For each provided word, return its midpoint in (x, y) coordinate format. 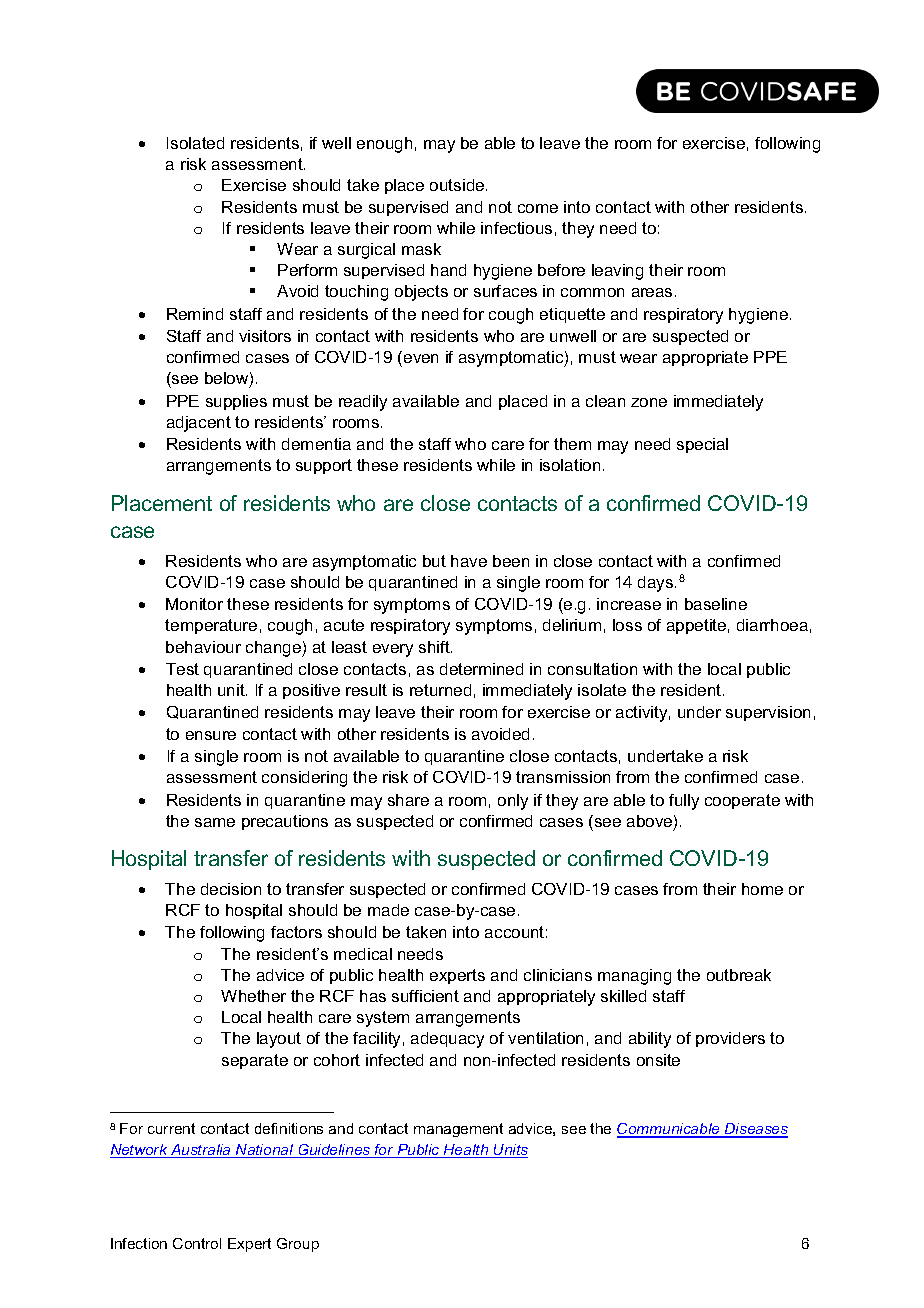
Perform (307, 270)
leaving (617, 272)
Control (197, 1243)
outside (458, 185)
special (702, 445)
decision (231, 889)
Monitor (194, 604)
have (469, 561)
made (388, 910)
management (458, 1130)
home (762, 889)
